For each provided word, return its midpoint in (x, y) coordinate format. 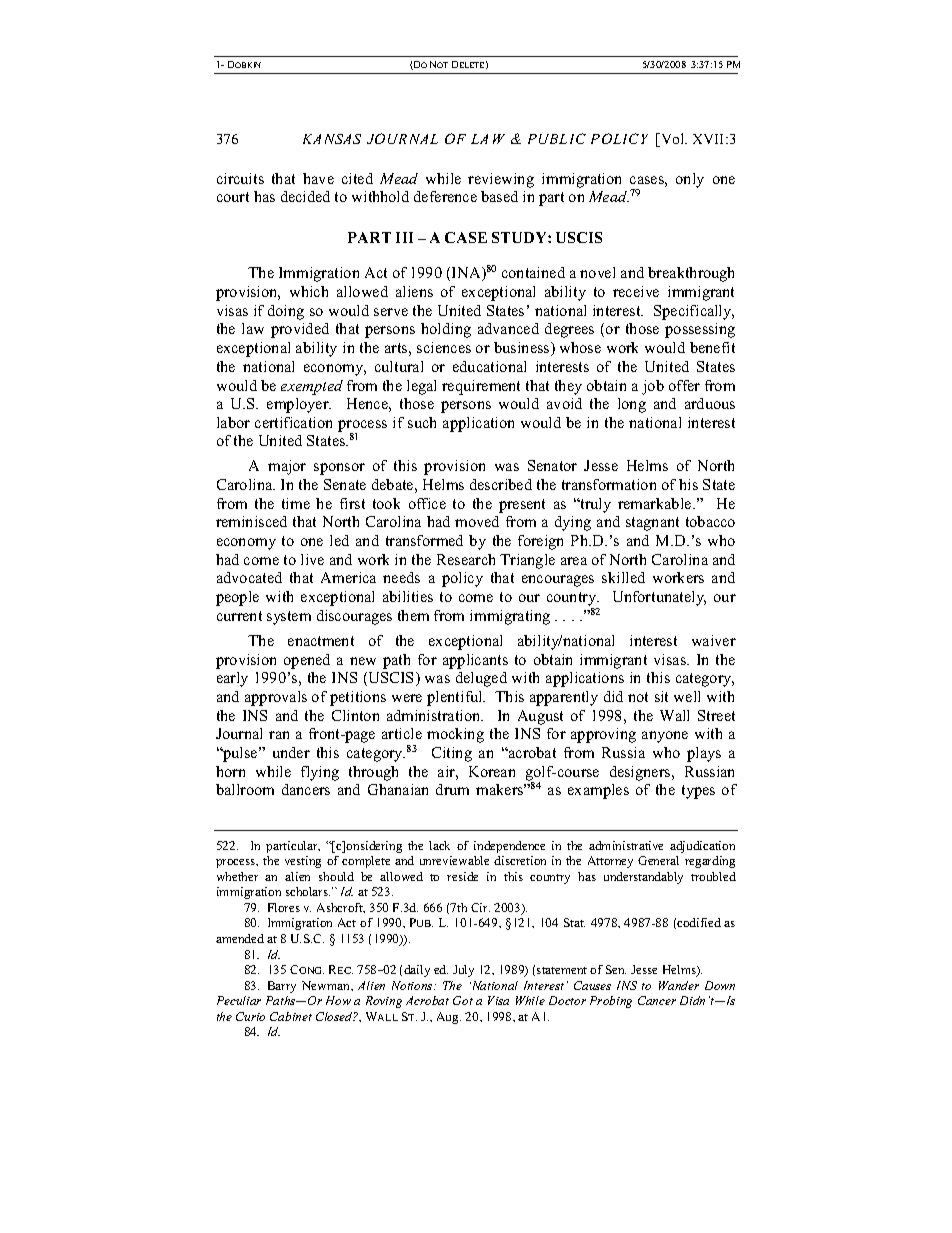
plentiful (456, 698)
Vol (672, 140)
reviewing (501, 180)
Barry (282, 987)
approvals (276, 698)
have (318, 178)
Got (463, 1000)
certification (293, 422)
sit (661, 696)
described (501, 484)
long (632, 405)
